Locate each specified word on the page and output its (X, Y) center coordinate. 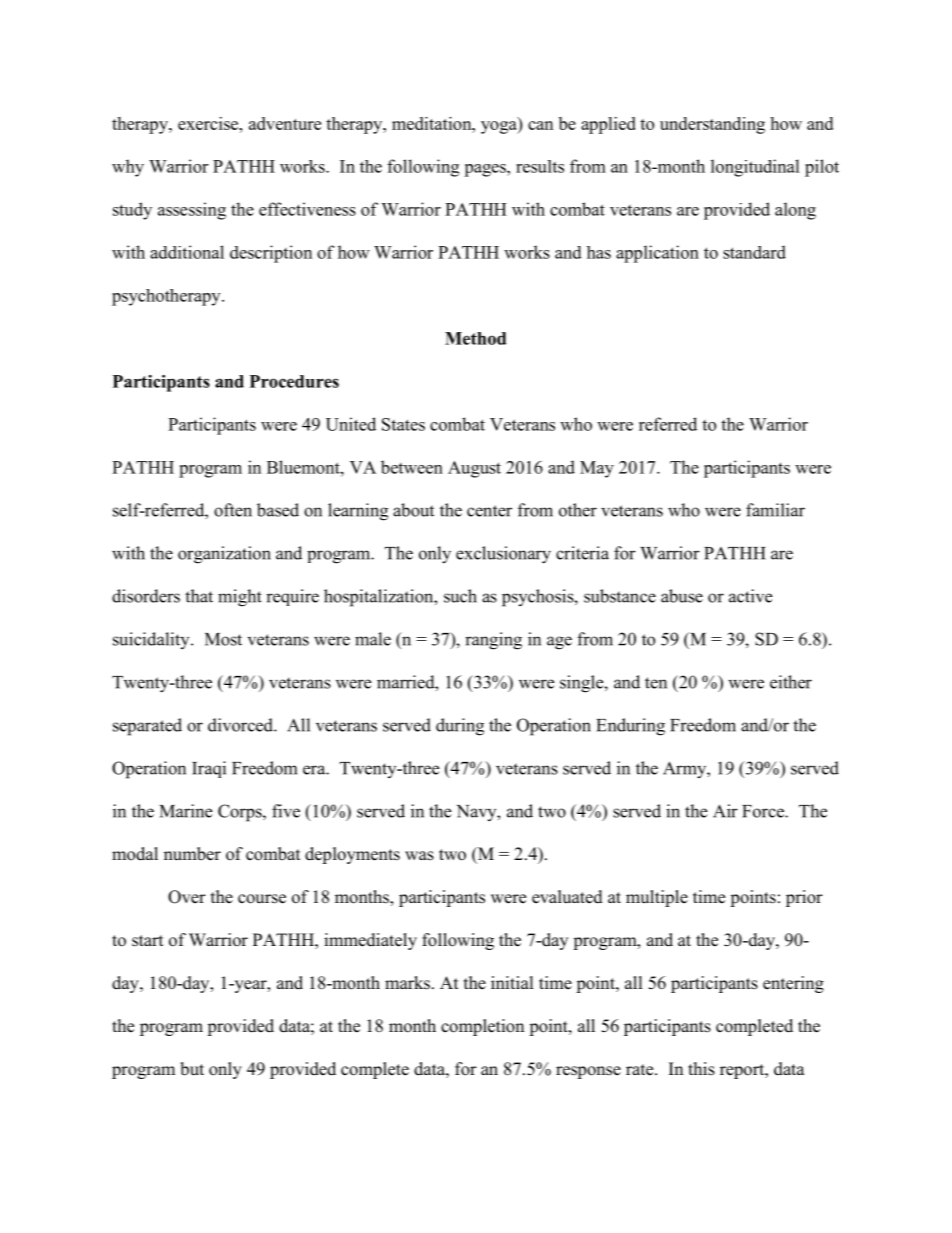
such (460, 596)
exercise (209, 123)
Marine (186, 811)
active (750, 596)
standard (754, 252)
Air (725, 811)
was (419, 856)
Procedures (294, 381)
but (192, 1069)
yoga (500, 127)
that (199, 596)
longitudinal (755, 168)
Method (475, 338)
